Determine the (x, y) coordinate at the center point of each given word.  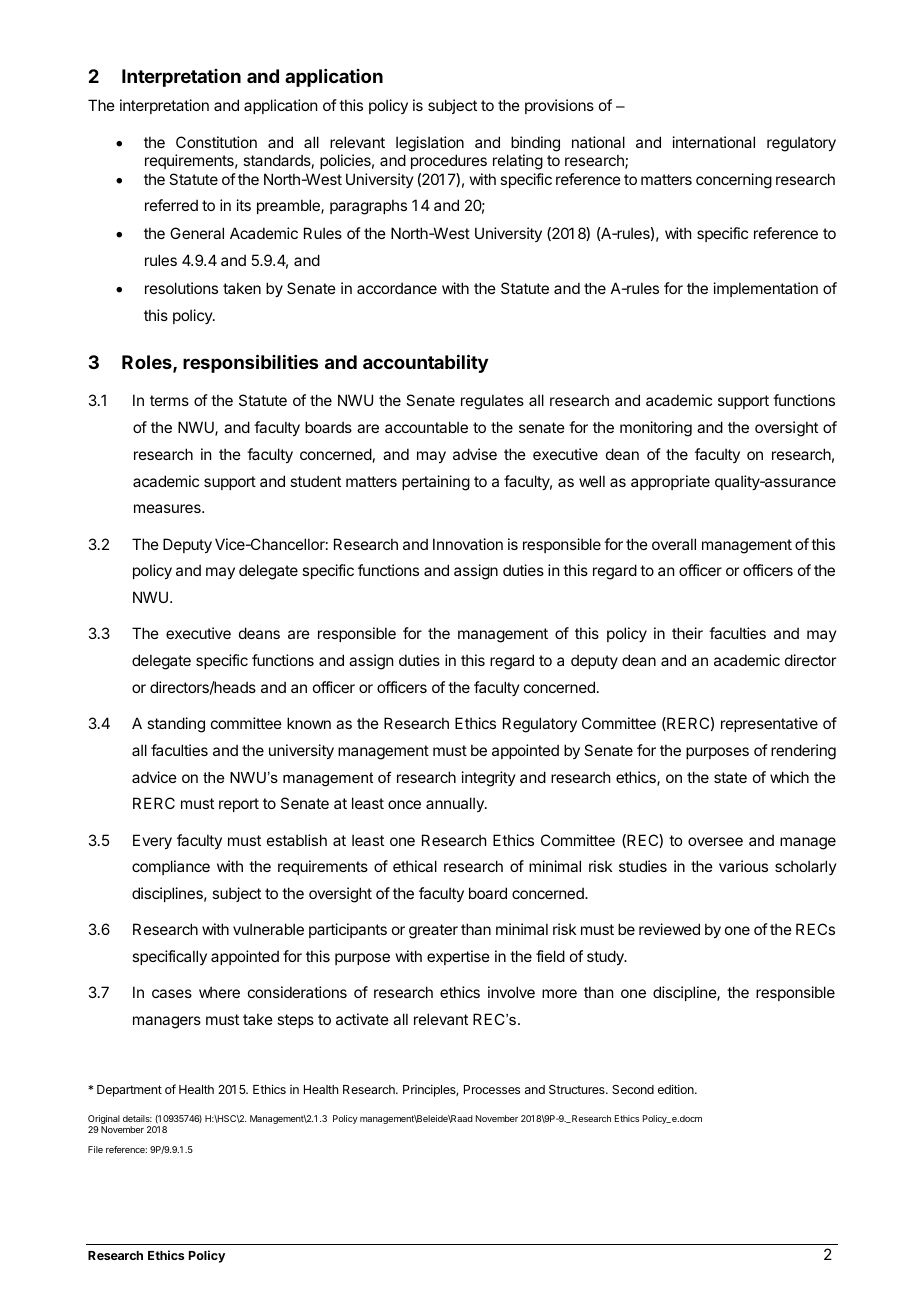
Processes (492, 1089)
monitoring (656, 429)
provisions (559, 106)
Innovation (468, 544)
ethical (415, 866)
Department (129, 1091)
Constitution (216, 142)
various (743, 866)
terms (169, 400)
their (687, 633)
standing (176, 725)
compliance (171, 867)
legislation (430, 144)
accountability (425, 363)
